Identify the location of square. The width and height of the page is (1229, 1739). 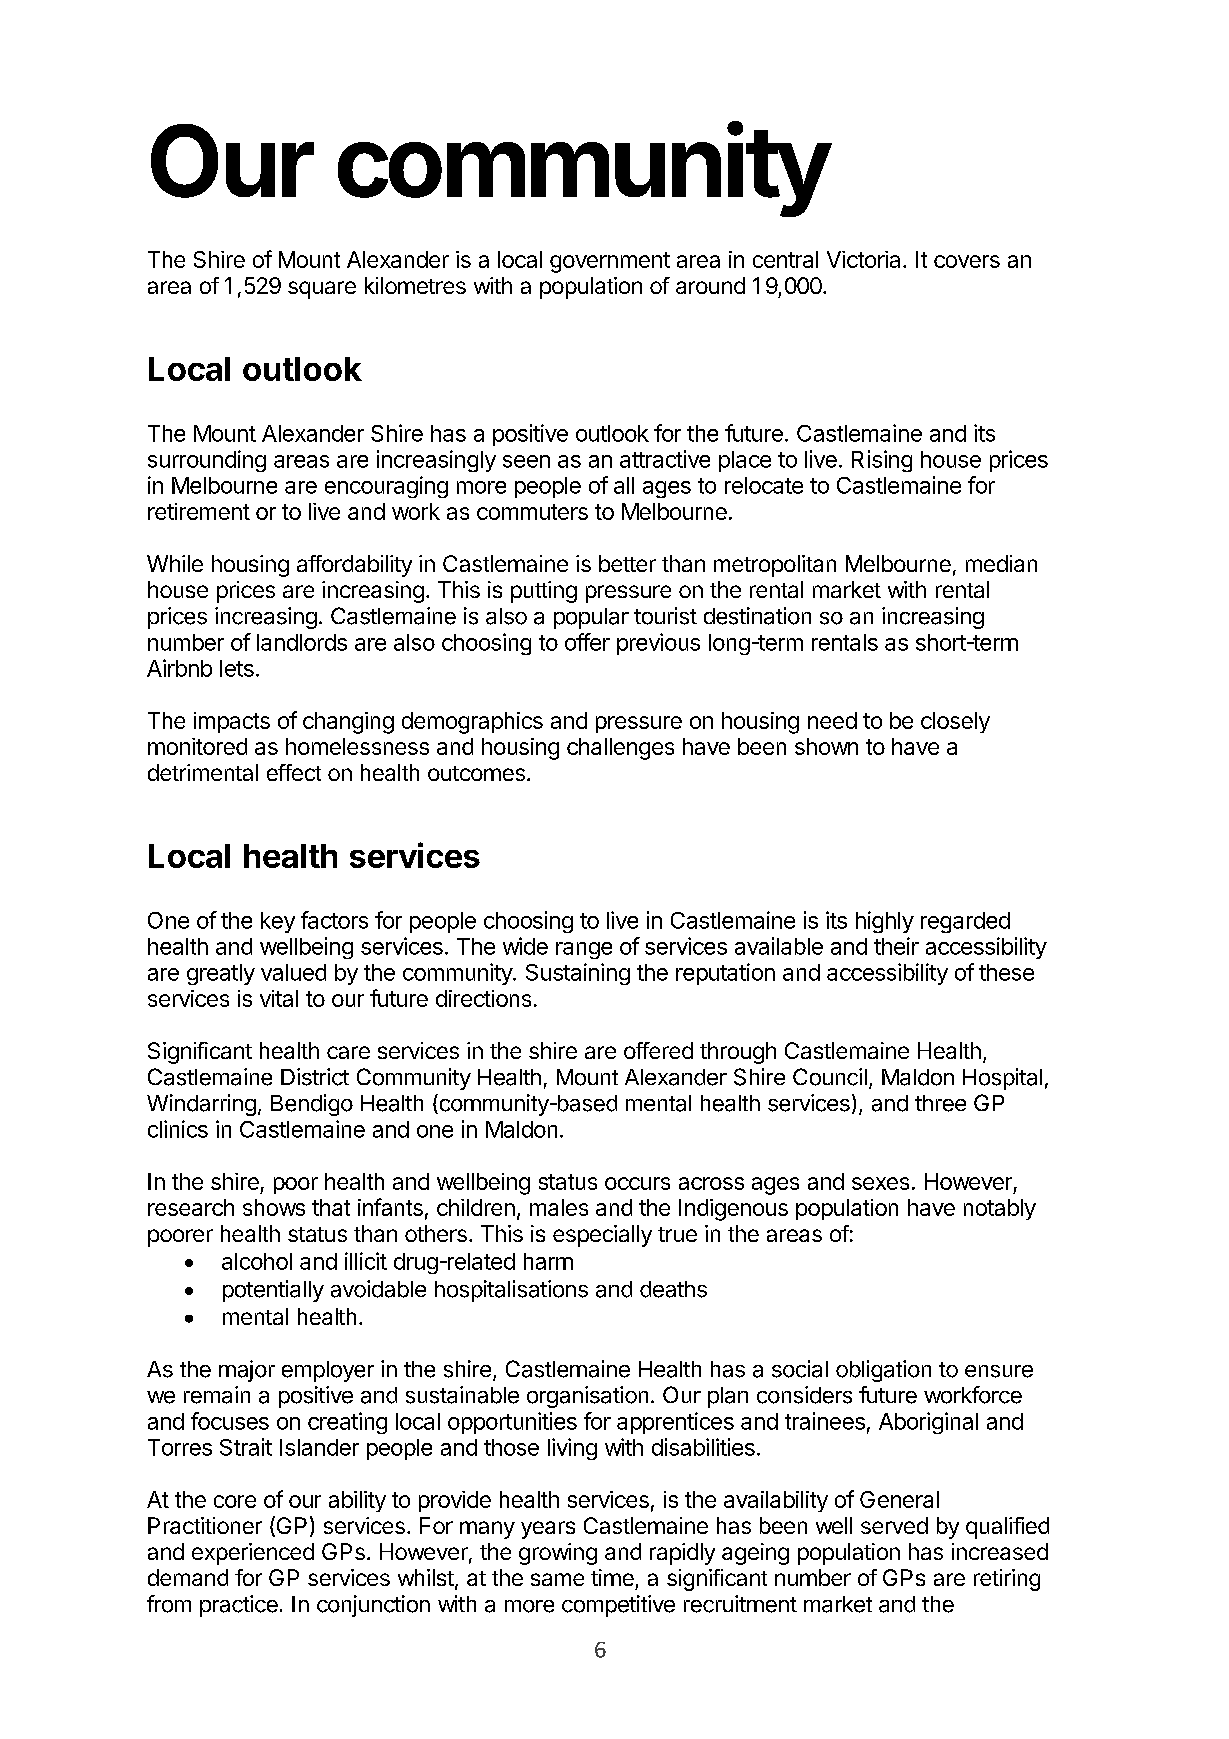
(322, 290).
